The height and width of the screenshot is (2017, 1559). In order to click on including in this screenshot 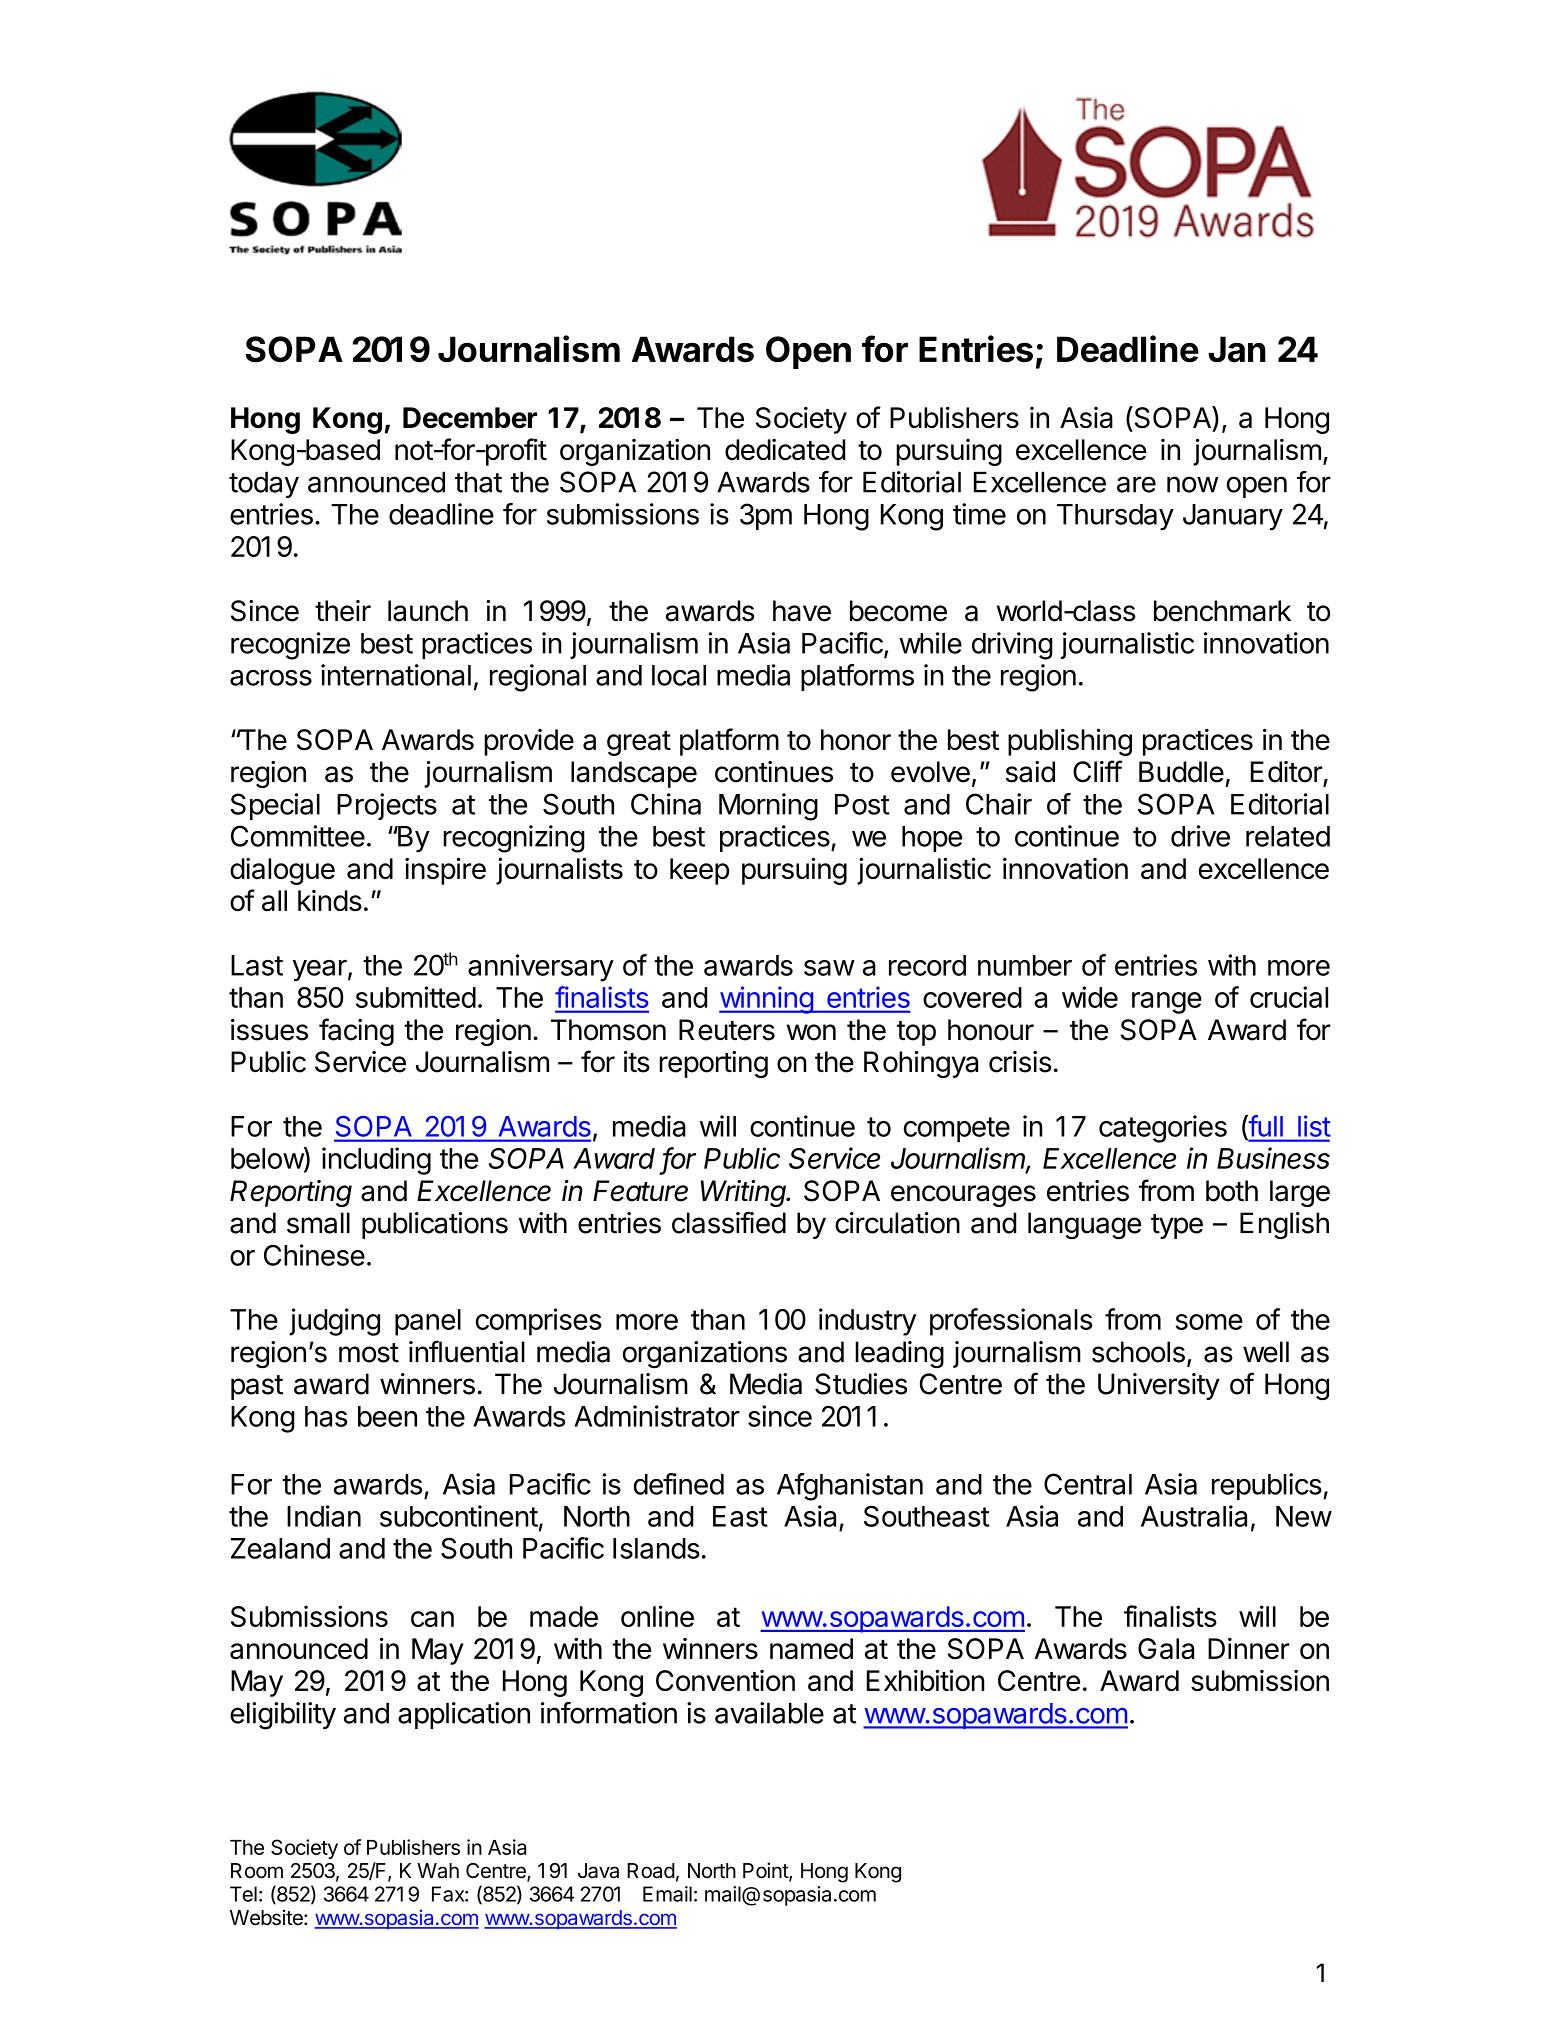, I will do `click(376, 1161)`.
